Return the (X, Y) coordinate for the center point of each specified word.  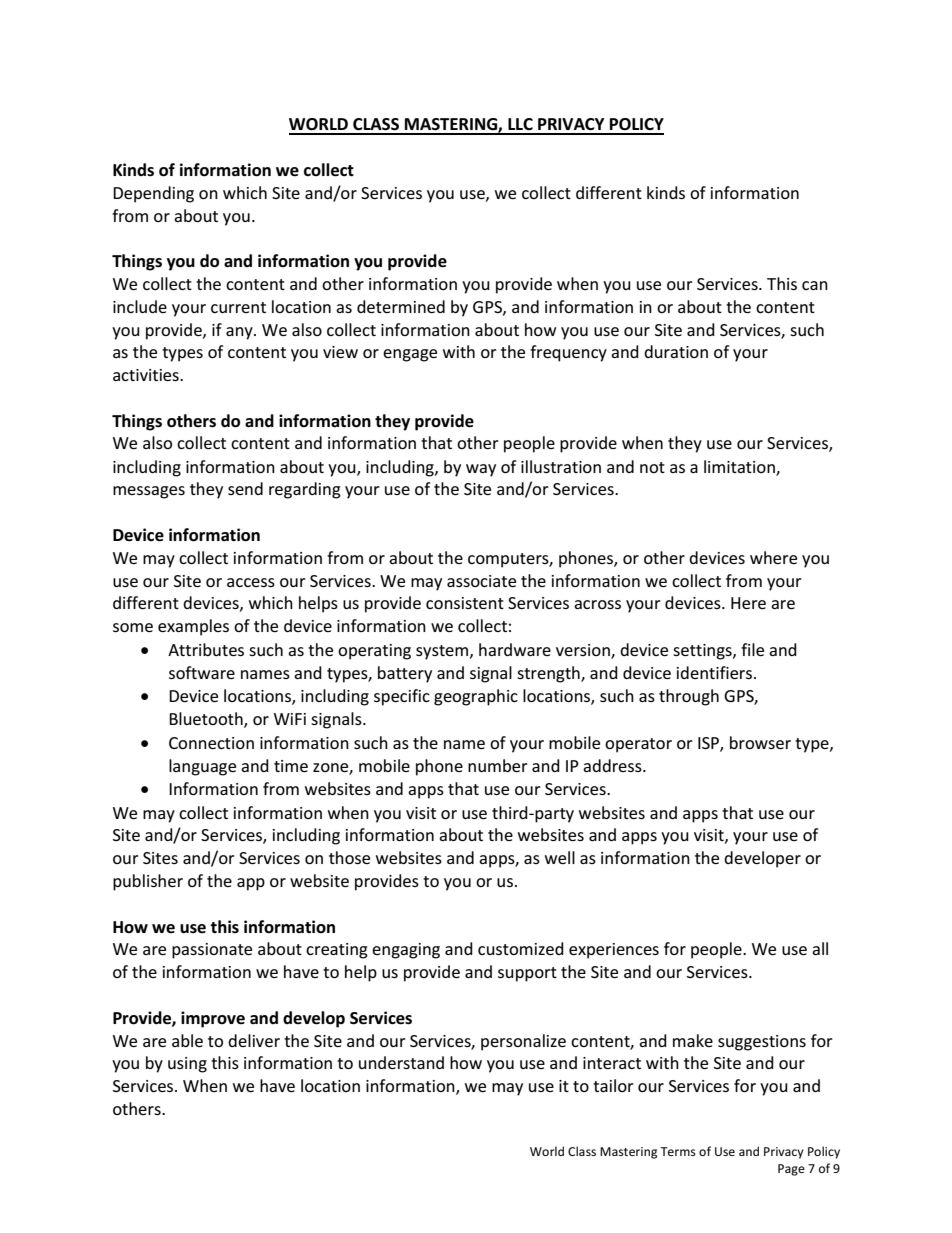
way (481, 470)
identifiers (716, 672)
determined (401, 306)
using (187, 1065)
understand (401, 1062)
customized (521, 948)
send (245, 488)
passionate (212, 951)
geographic (476, 697)
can (815, 285)
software (202, 672)
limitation (740, 467)
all (820, 948)
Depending (153, 194)
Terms (678, 1151)
